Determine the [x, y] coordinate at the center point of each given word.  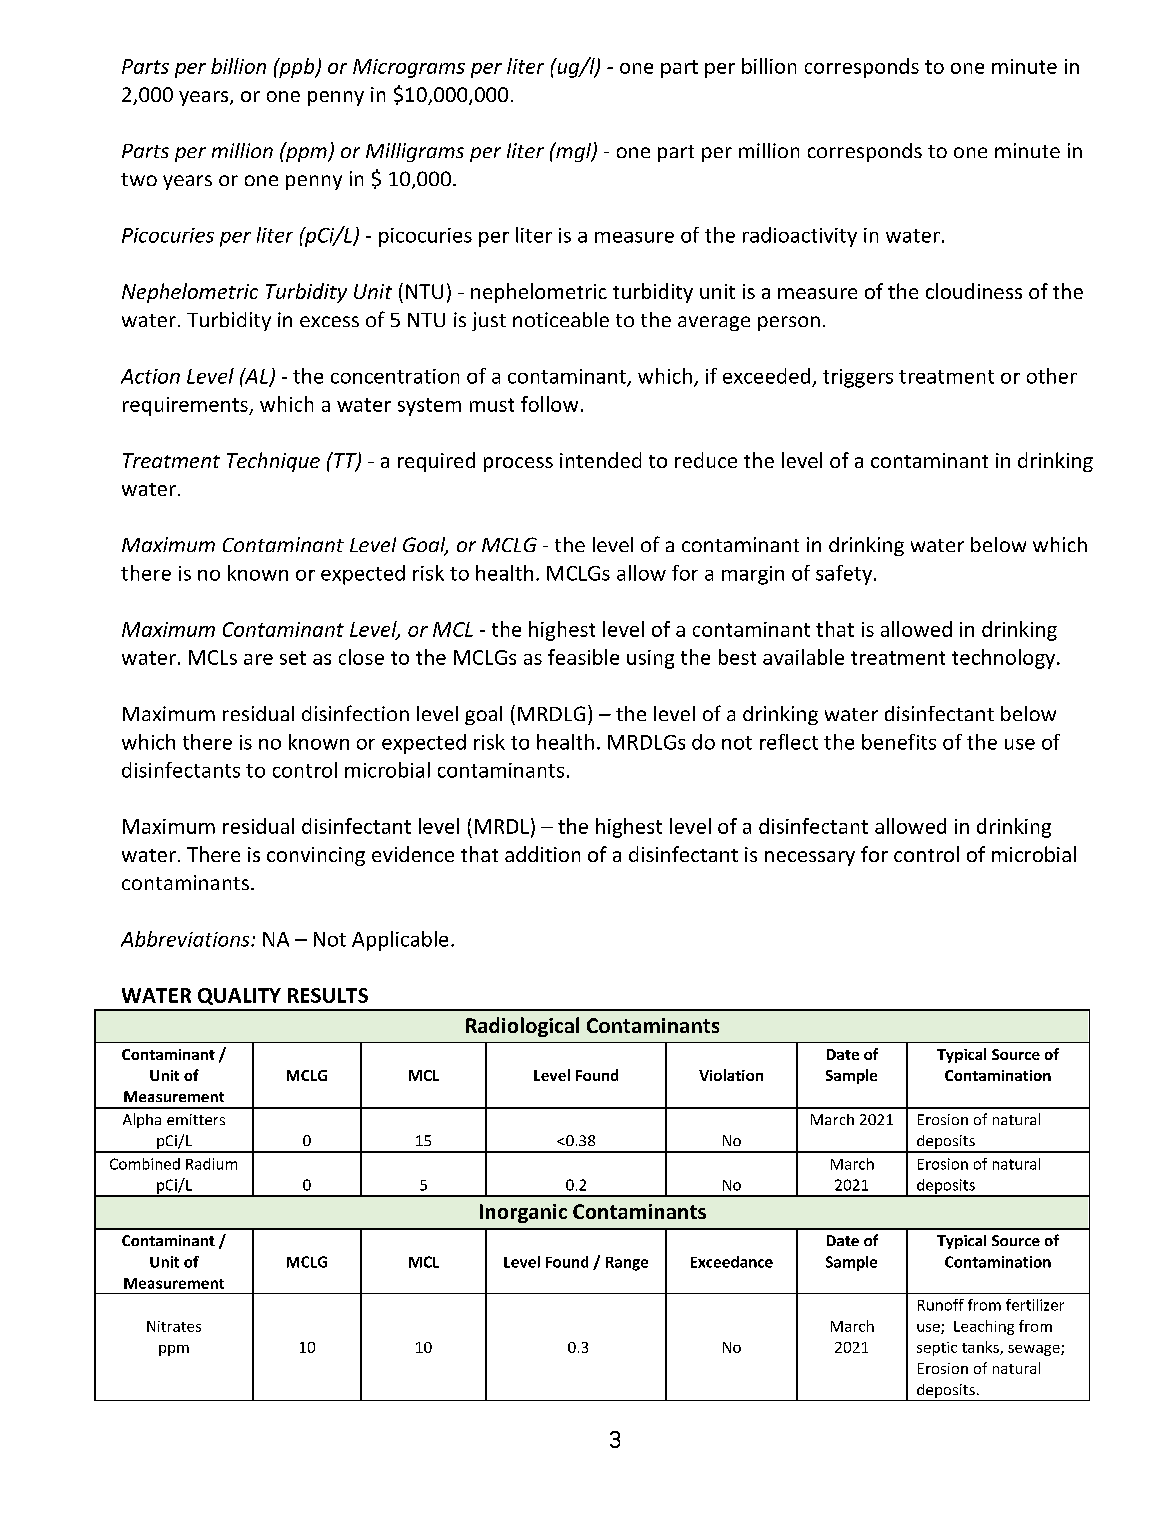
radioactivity [800, 237]
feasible [583, 657]
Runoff [941, 1305]
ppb [297, 68]
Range [627, 1264]
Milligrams [415, 152]
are [258, 659]
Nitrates [174, 1326]
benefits [899, 742]
